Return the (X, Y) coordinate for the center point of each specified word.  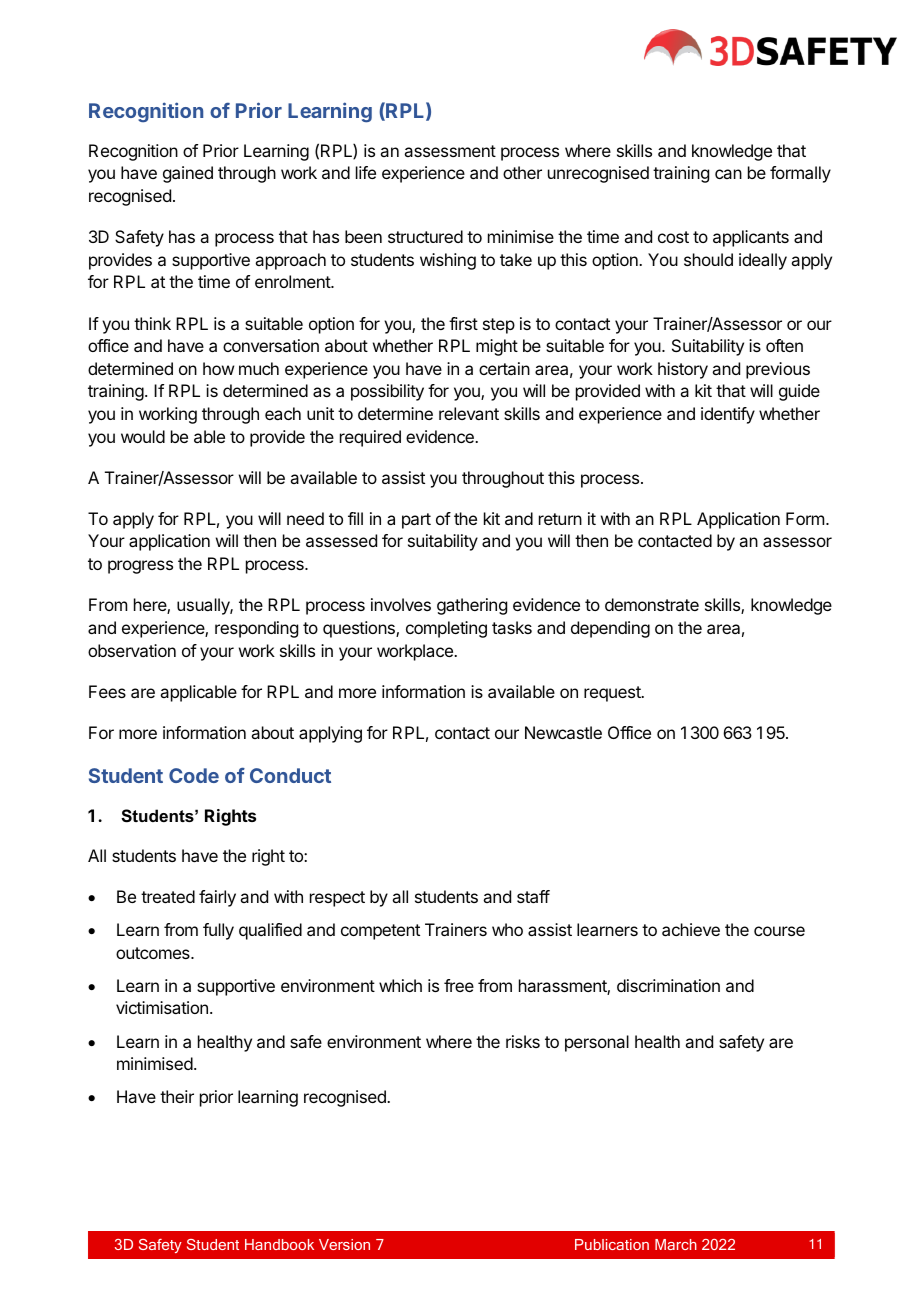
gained (188, 174)
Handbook (279, 1244)
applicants (751, 238)
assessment (450, 151)
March (676, 1244)
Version (344, 1244)
